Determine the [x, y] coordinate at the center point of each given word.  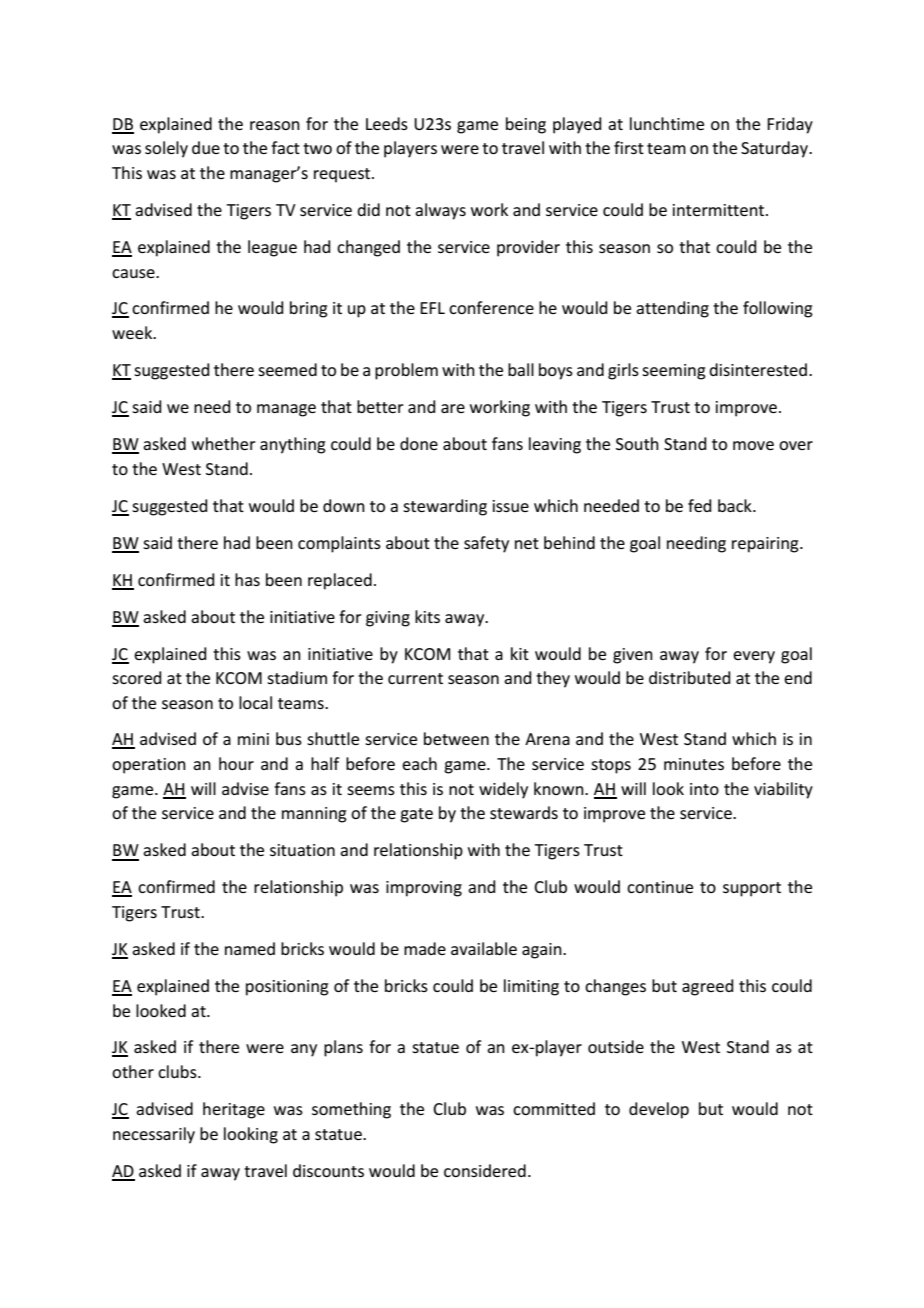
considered [485, 1170]
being [526, 125]
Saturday [776, 149]
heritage [234, 1110]
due [206, 147]
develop [659, 1110]
